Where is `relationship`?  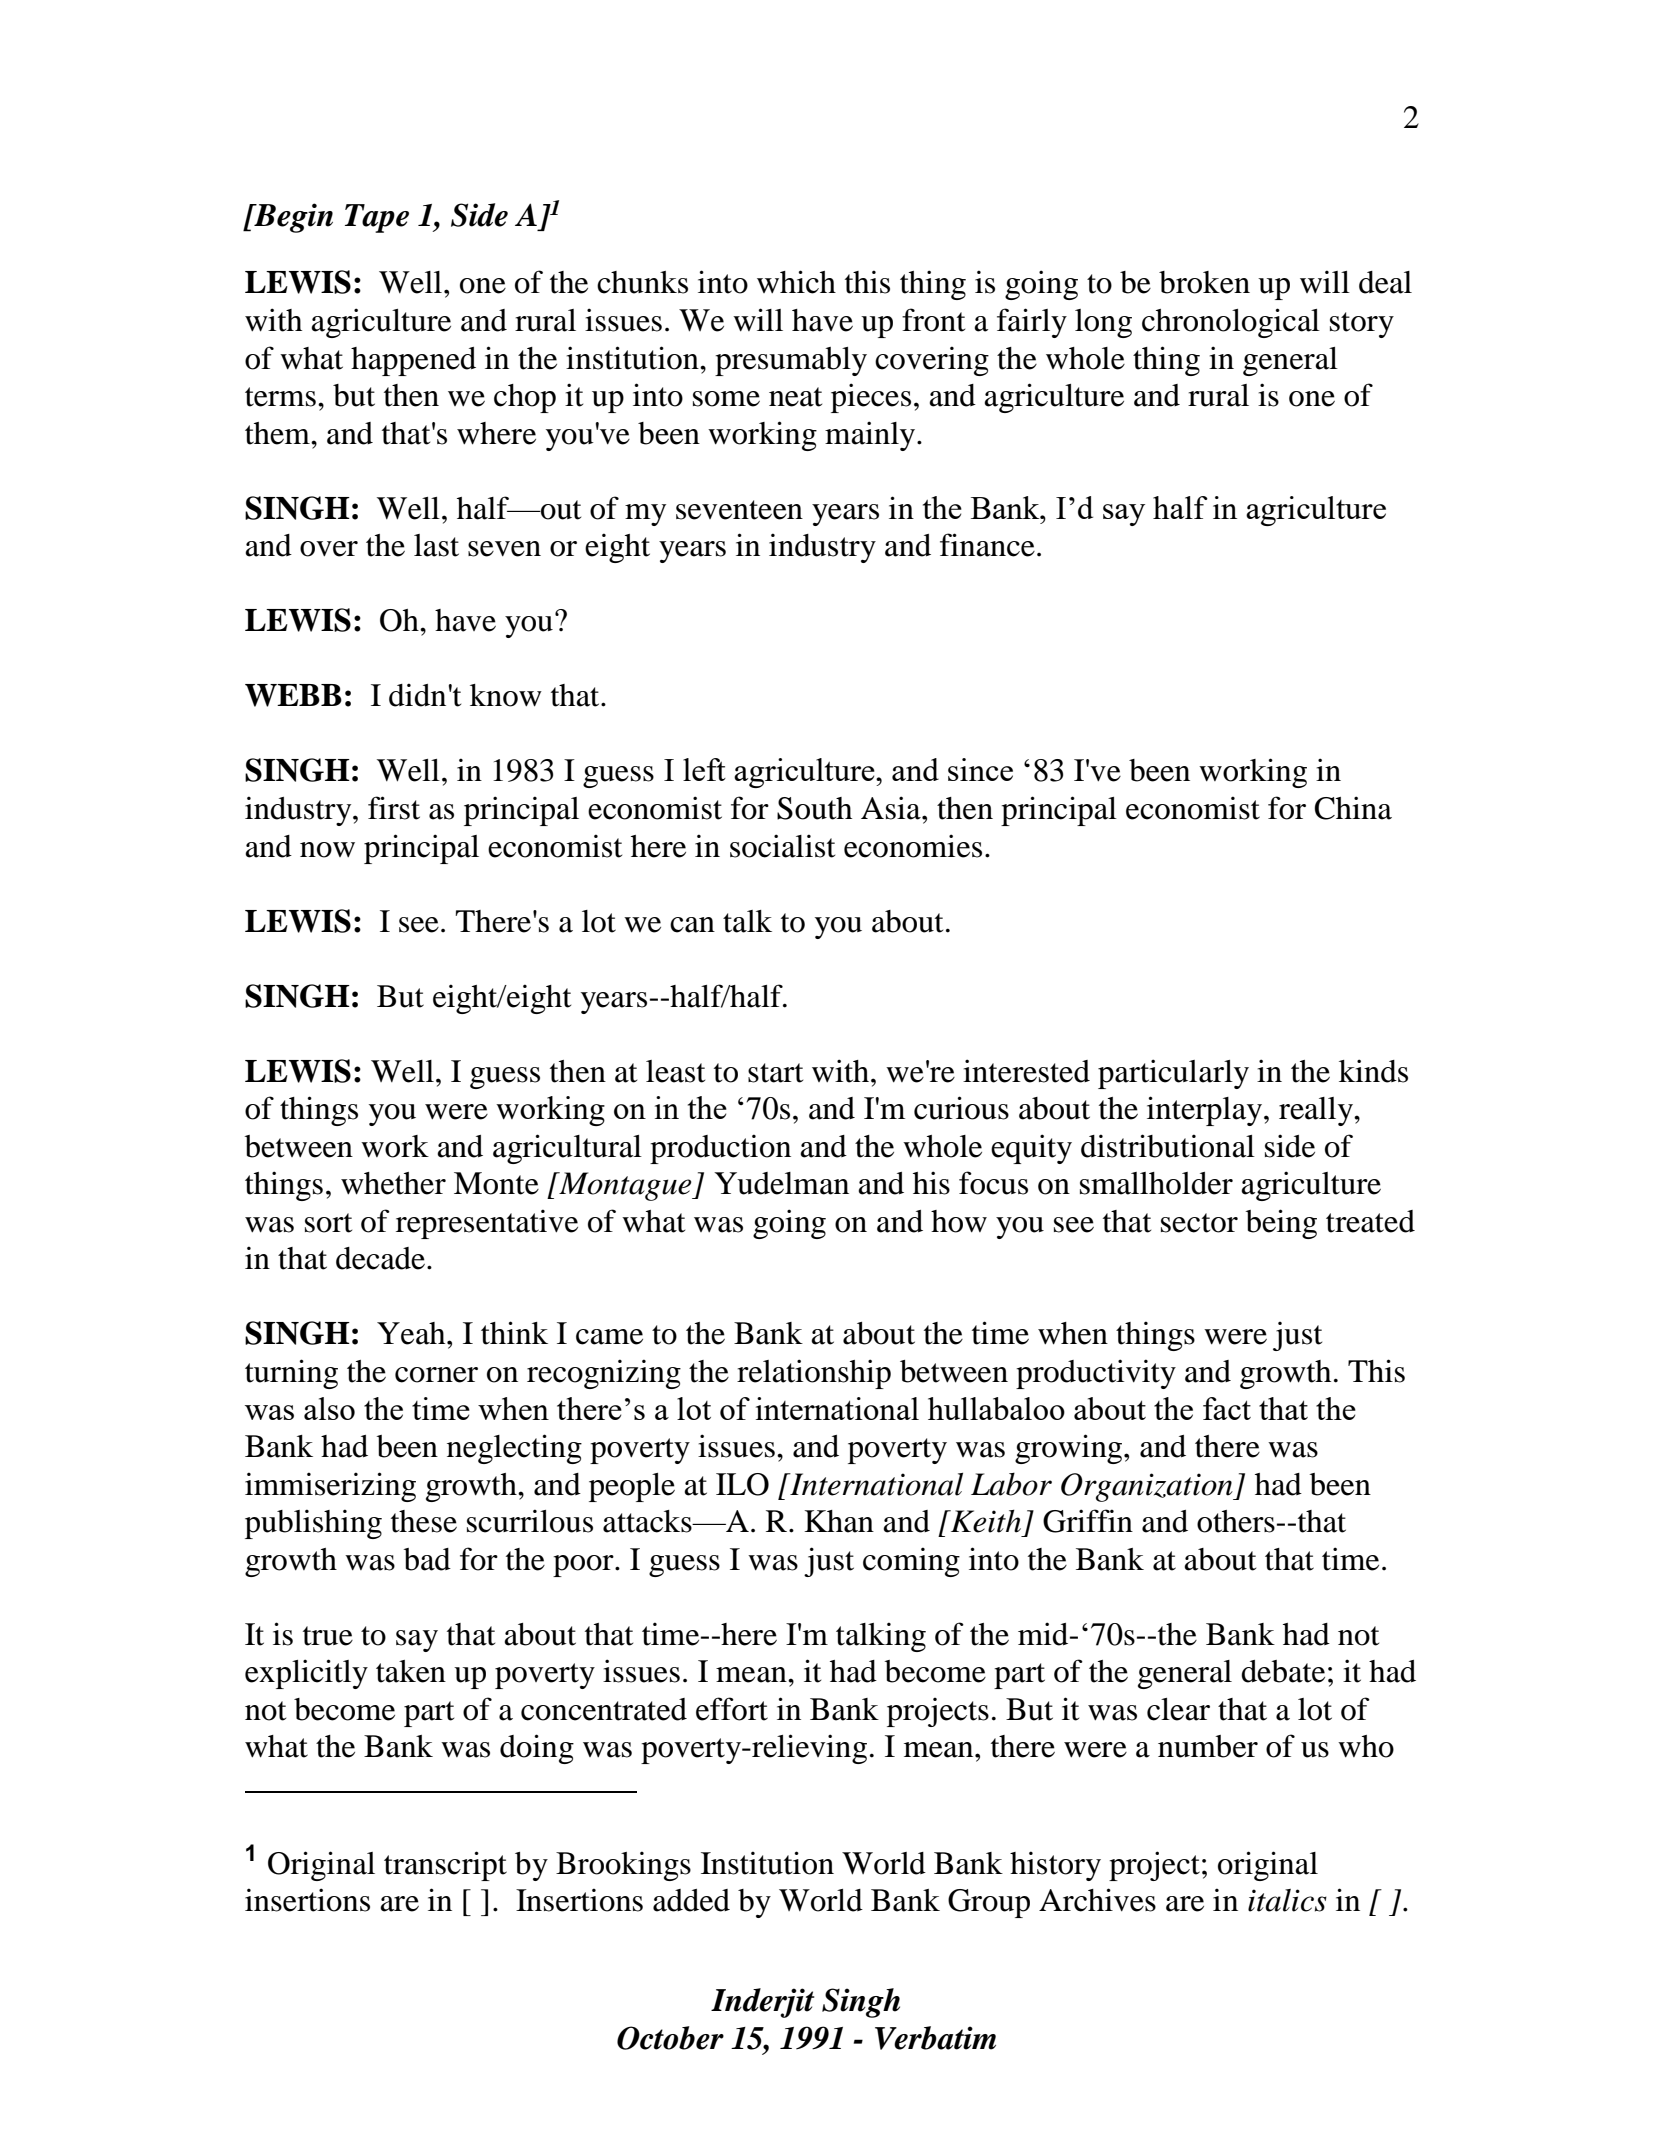 relationship is located at coordinates (814, 1374).
